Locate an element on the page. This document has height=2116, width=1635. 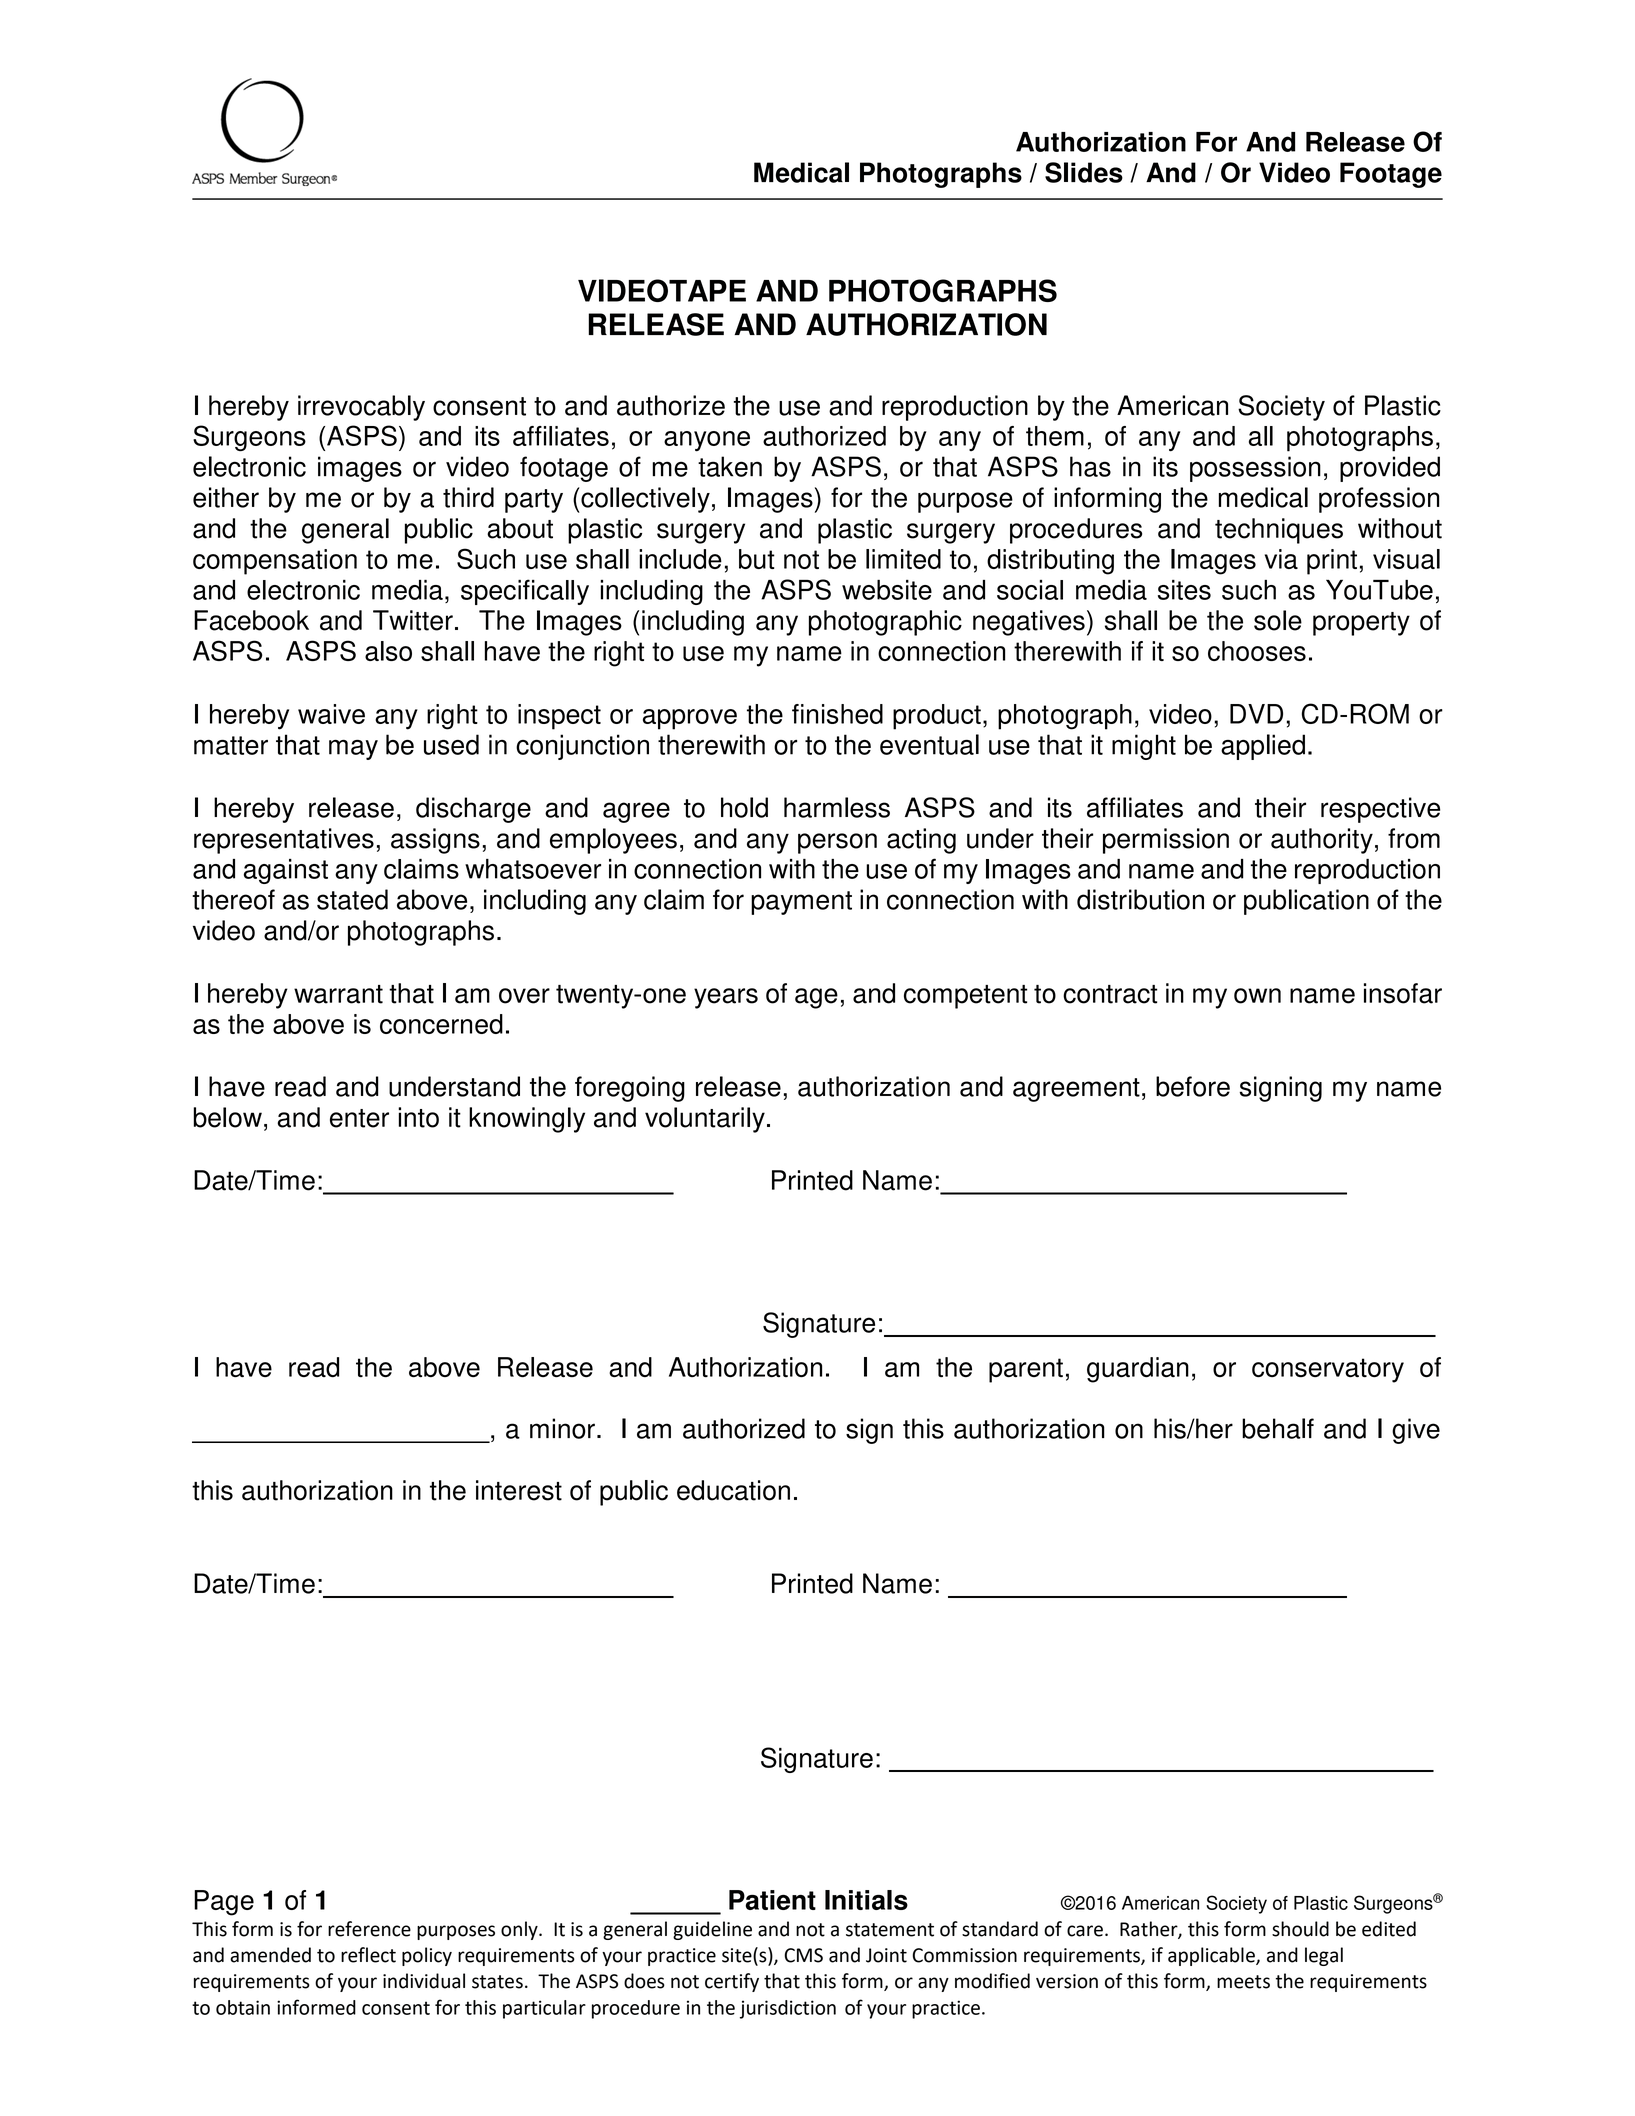
payment is located at coordinates (801, 903).
